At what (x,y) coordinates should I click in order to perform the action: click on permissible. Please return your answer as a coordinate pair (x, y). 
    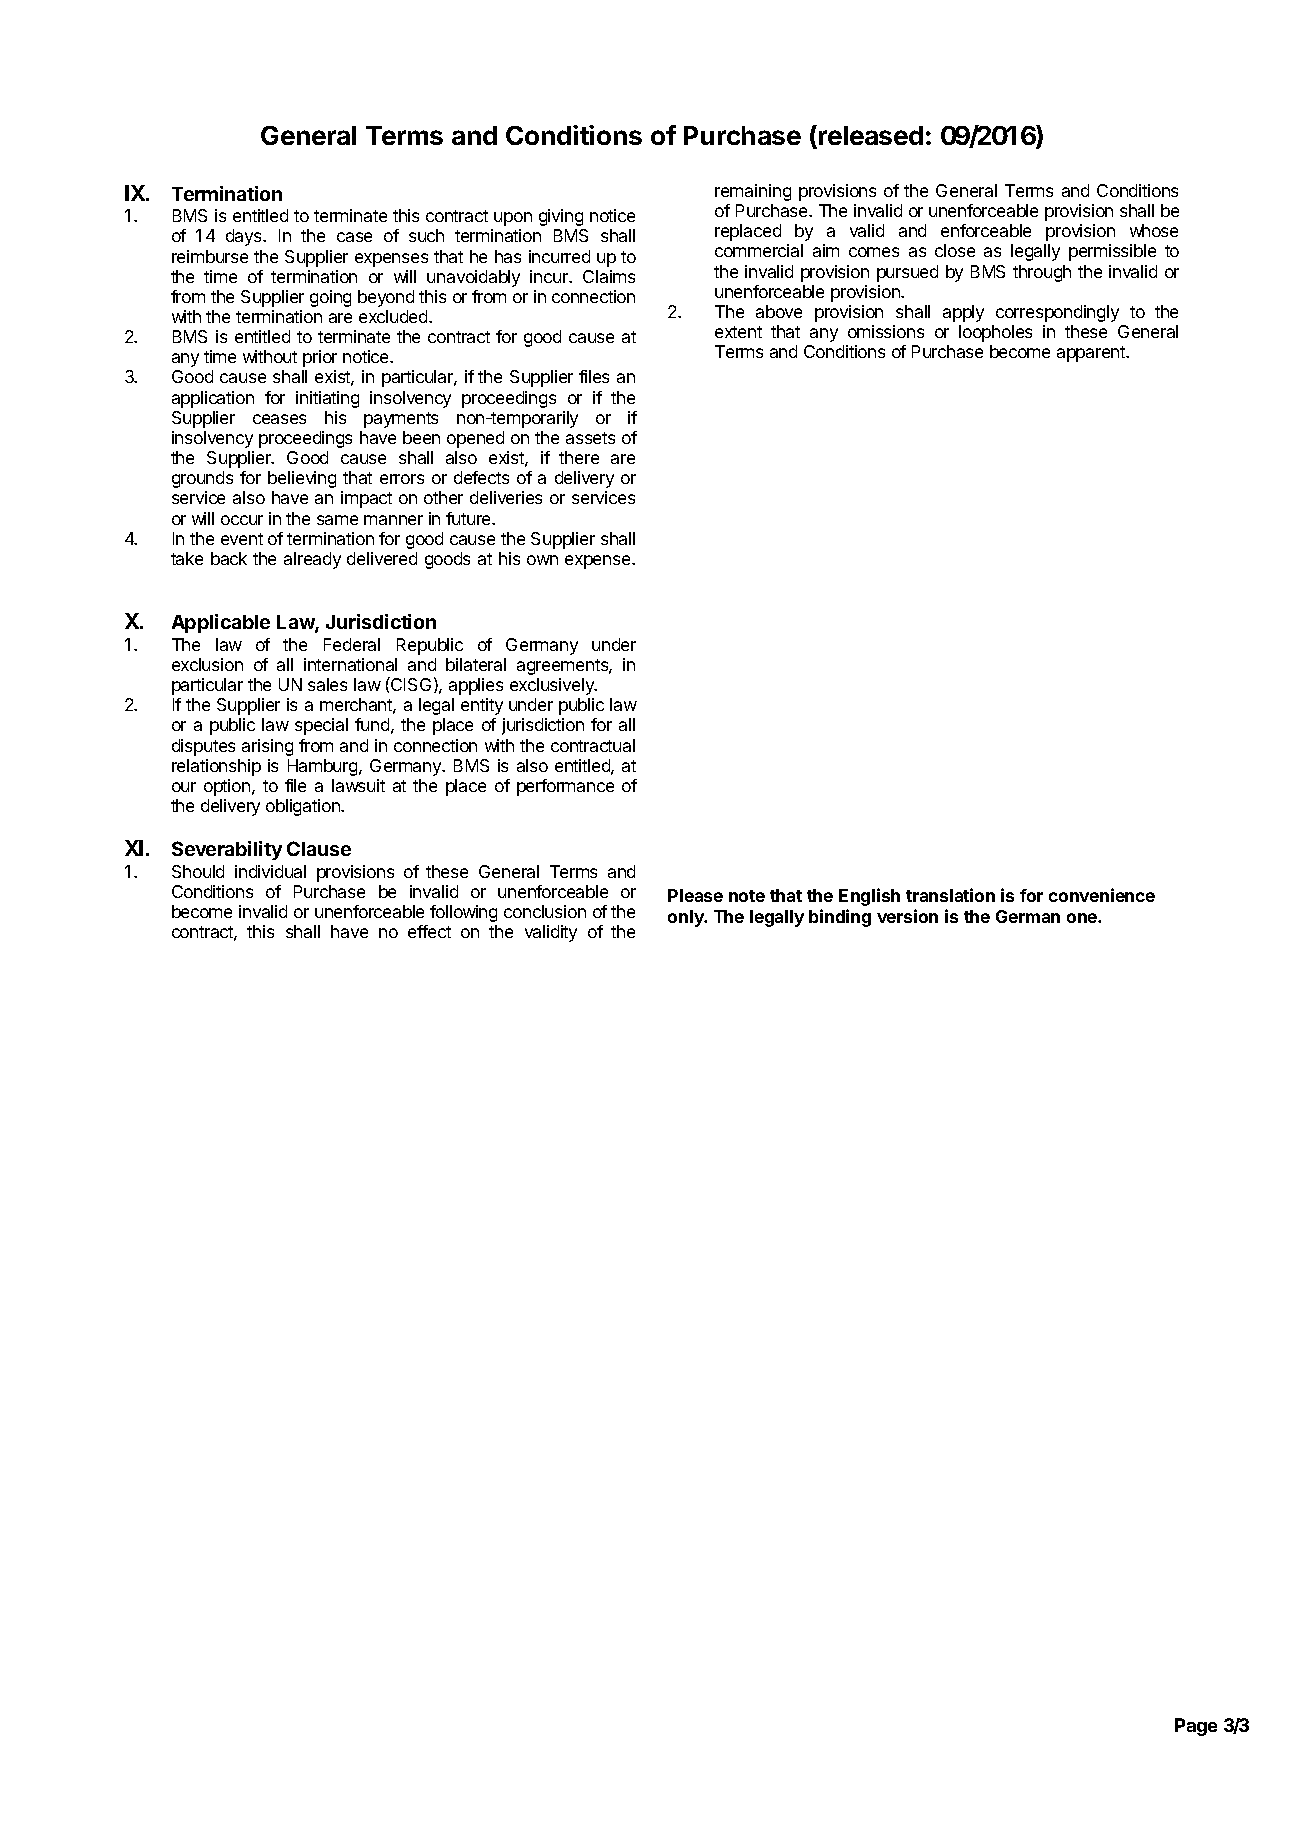
    Looking at the image, I should click on (1112, 252).
